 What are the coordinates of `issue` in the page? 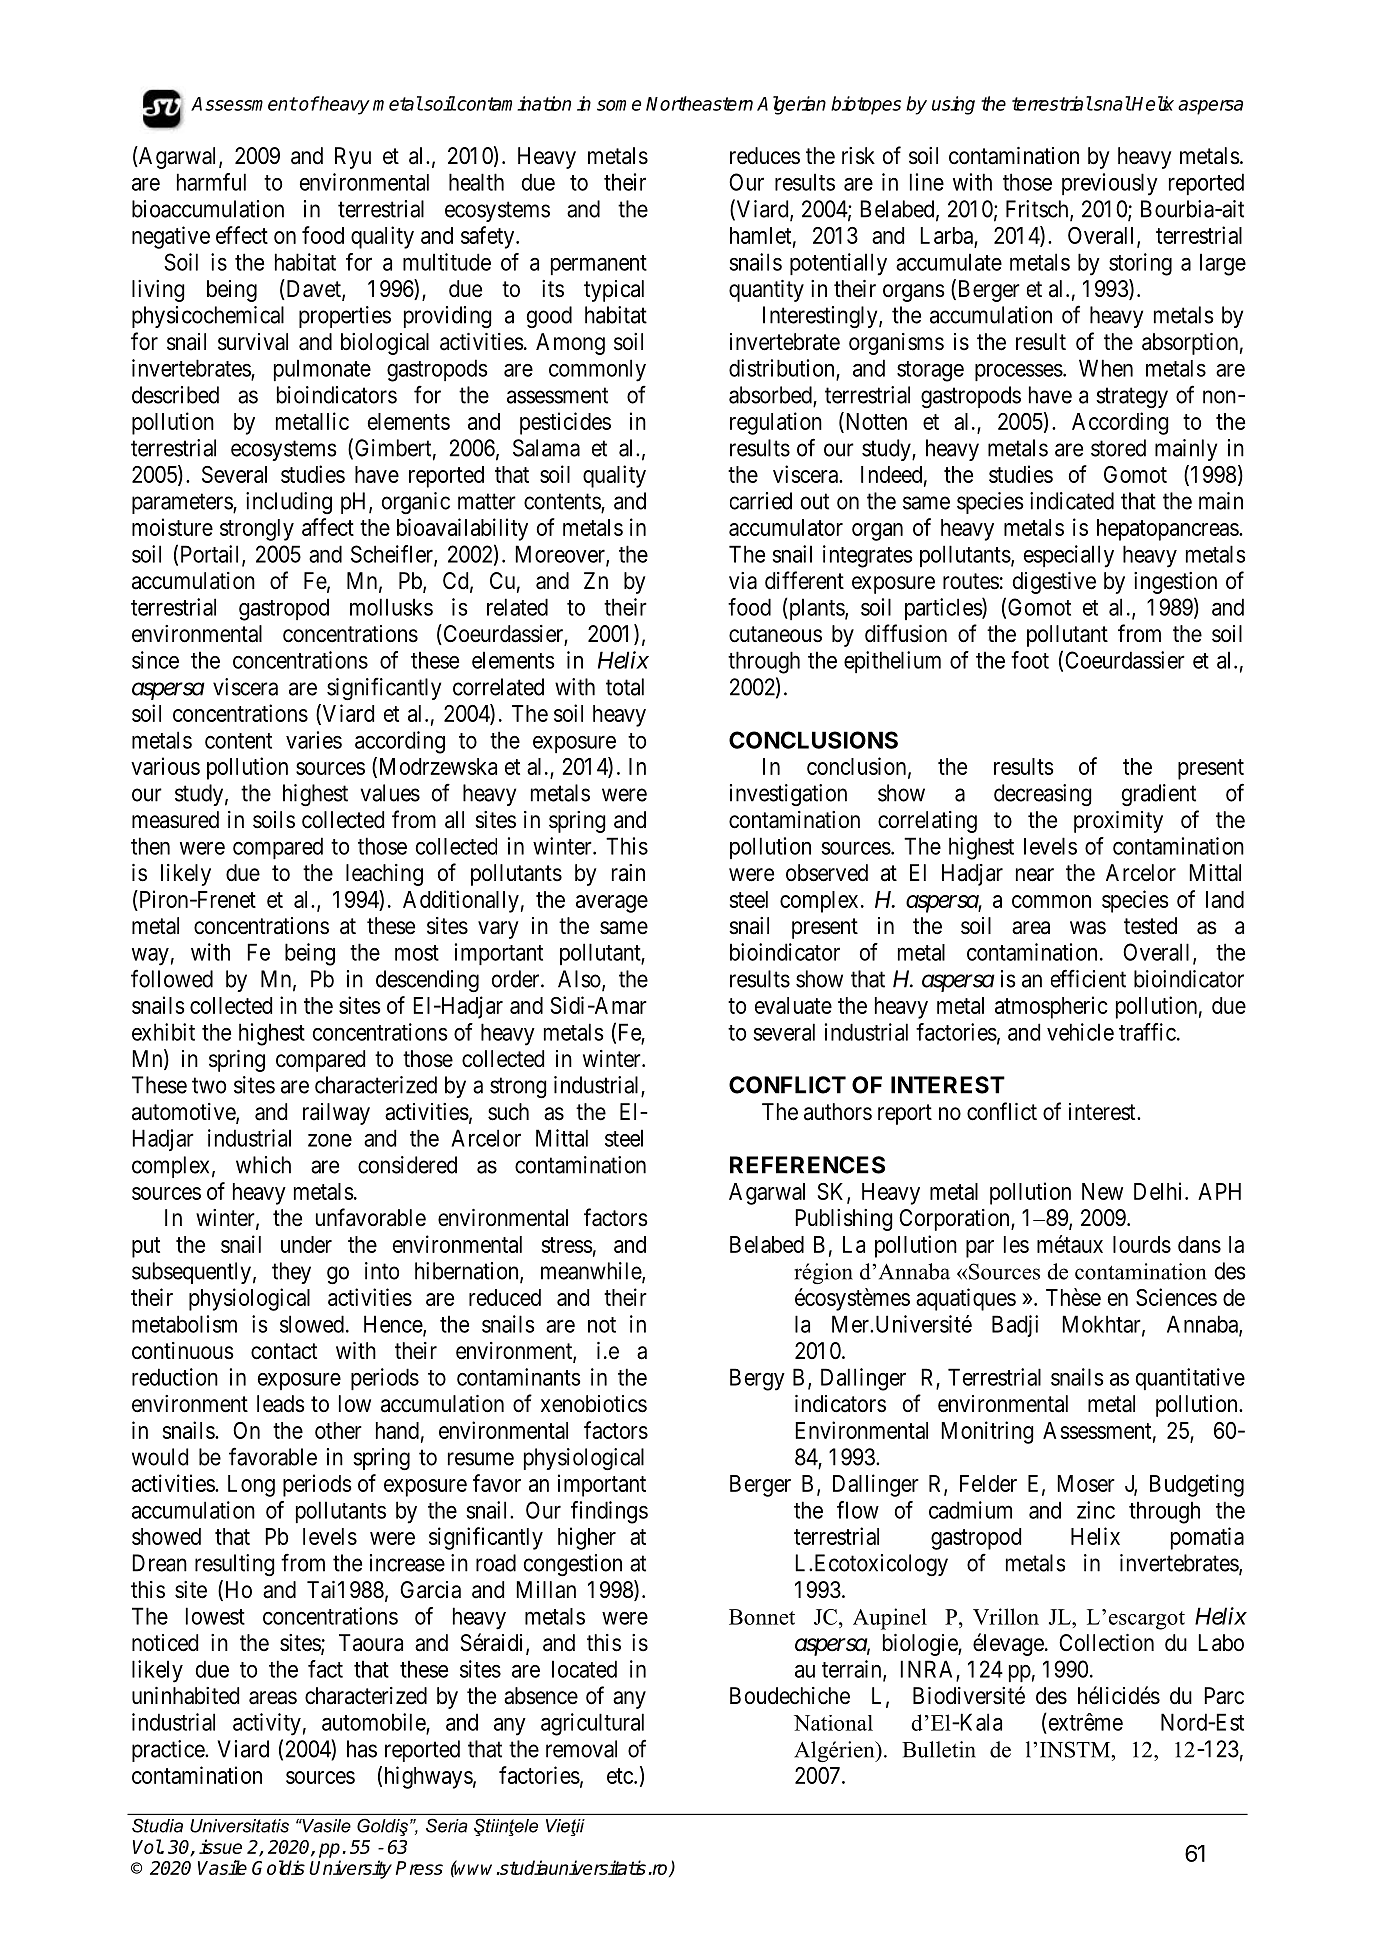 It's located at (220, 1846).
